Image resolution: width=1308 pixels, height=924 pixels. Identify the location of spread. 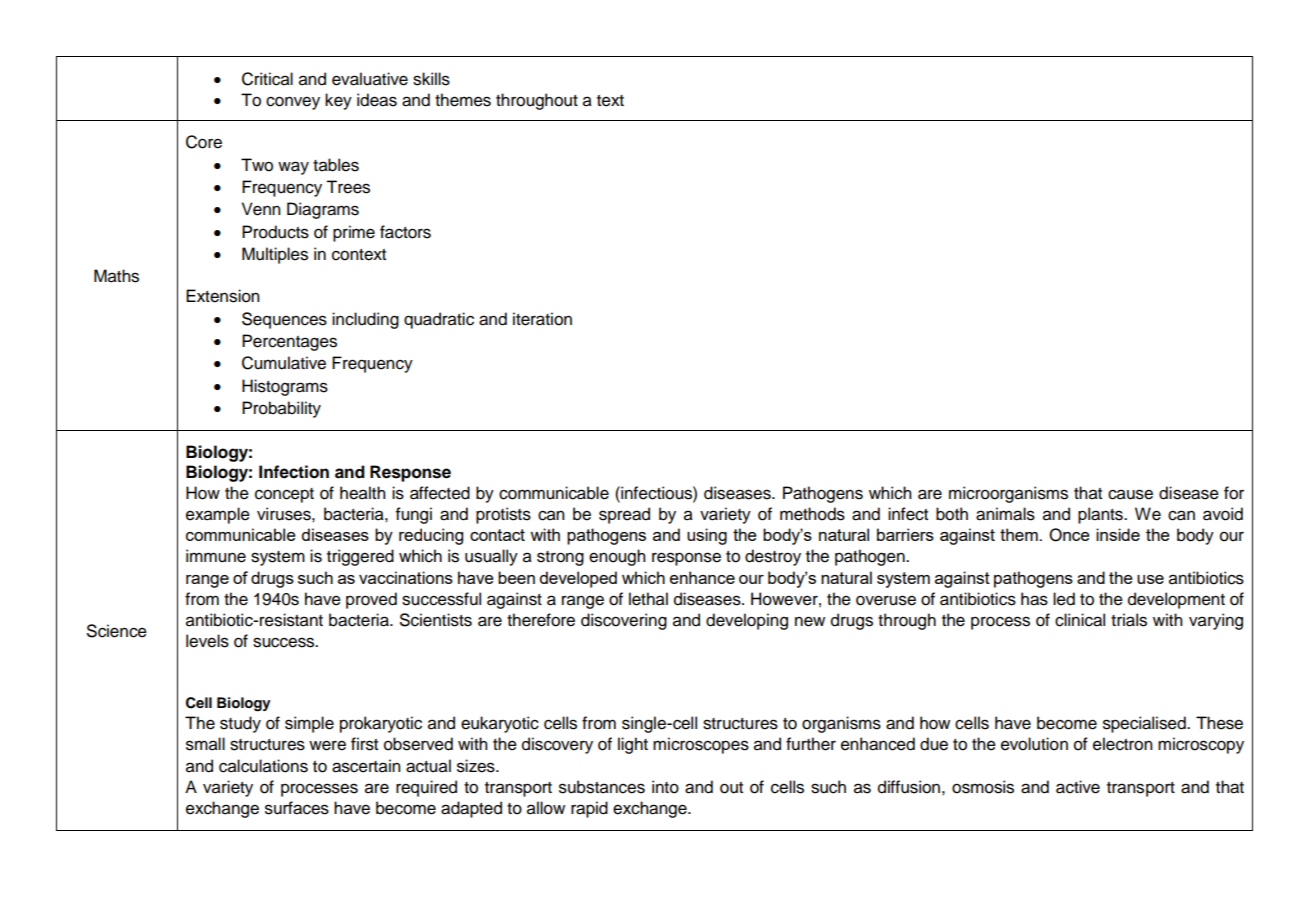
(624, 515).
